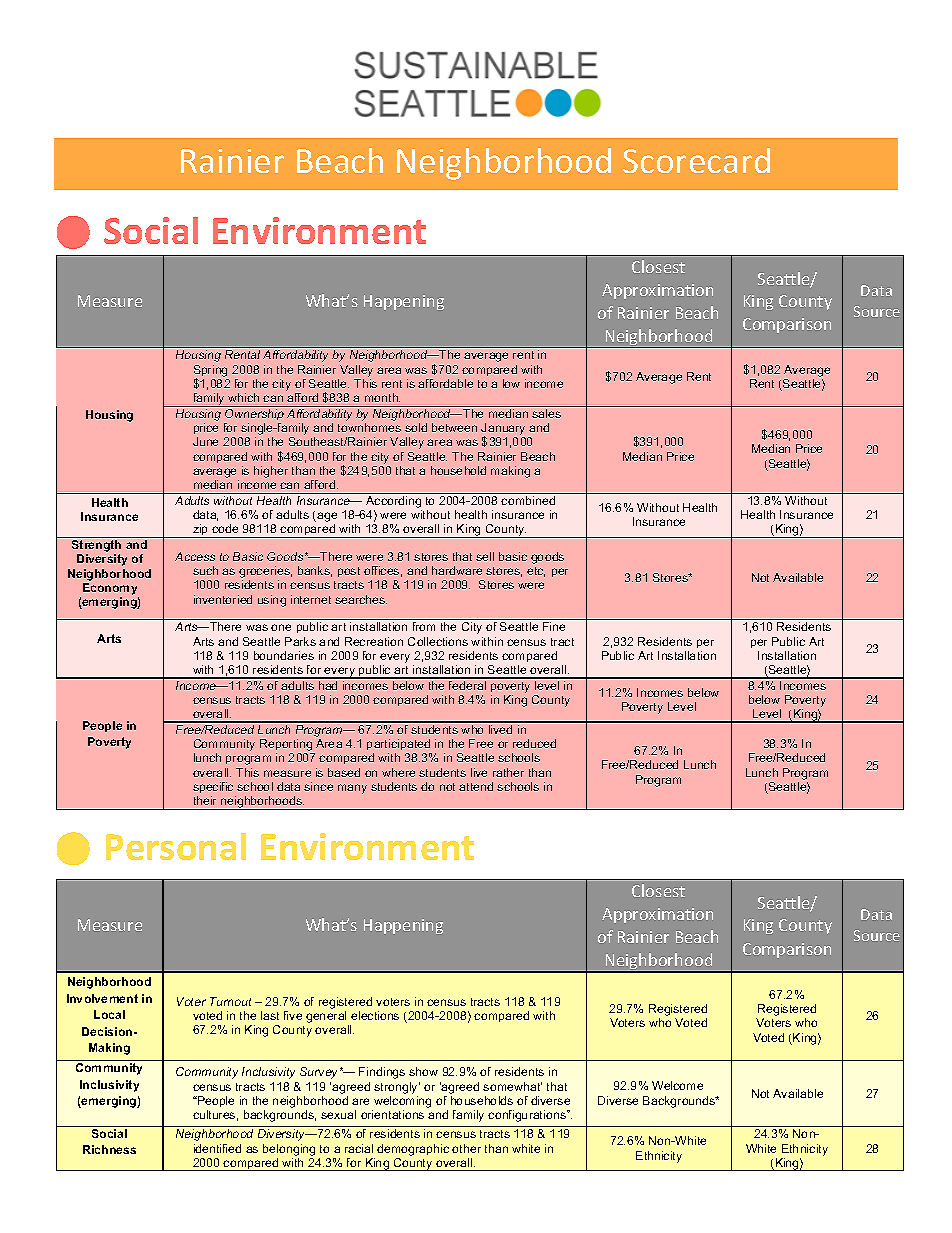 Image resolution: width=952 pixels, height=1233 pixels. I want to click on June, so click(205, 441).
